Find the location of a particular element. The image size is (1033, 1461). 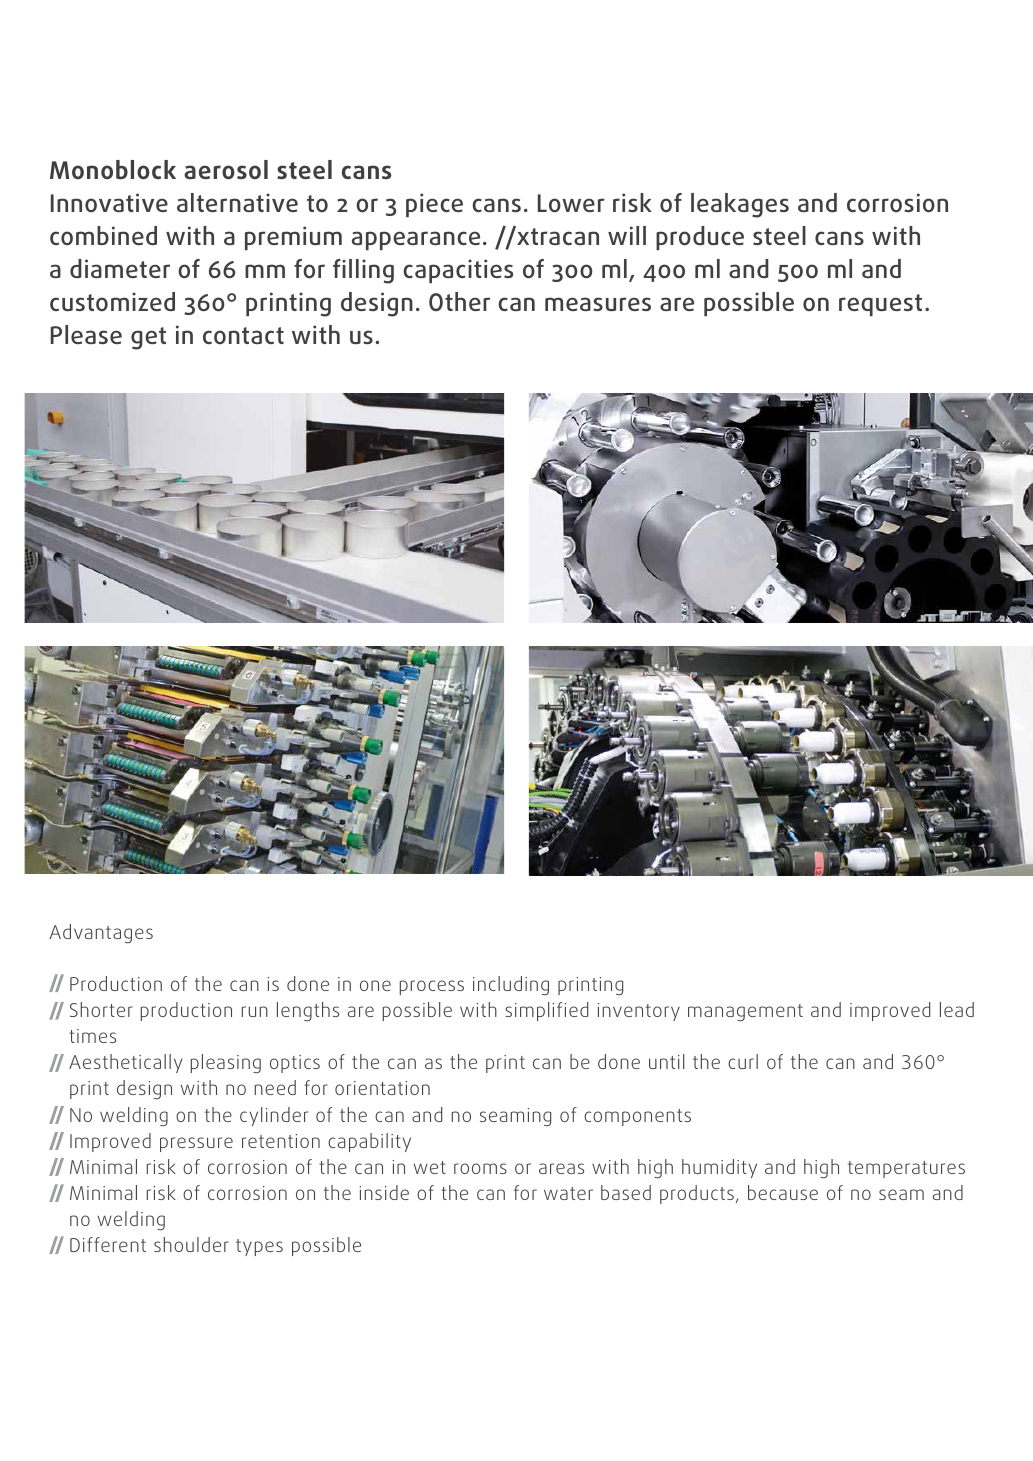

Advantages is located at coordinates (101, 933).
